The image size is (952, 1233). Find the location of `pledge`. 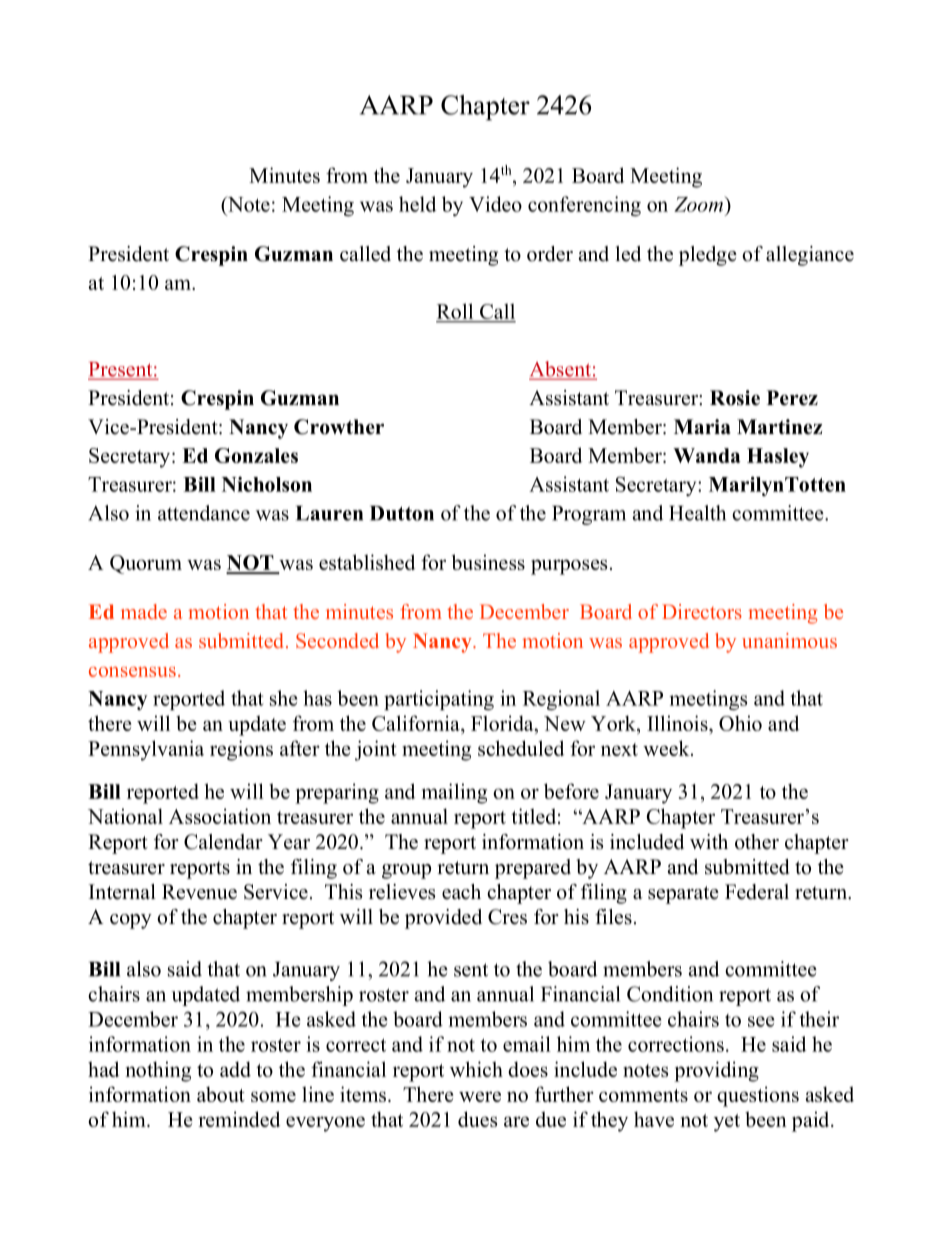

pledge is located at coordinates (708, 256).
